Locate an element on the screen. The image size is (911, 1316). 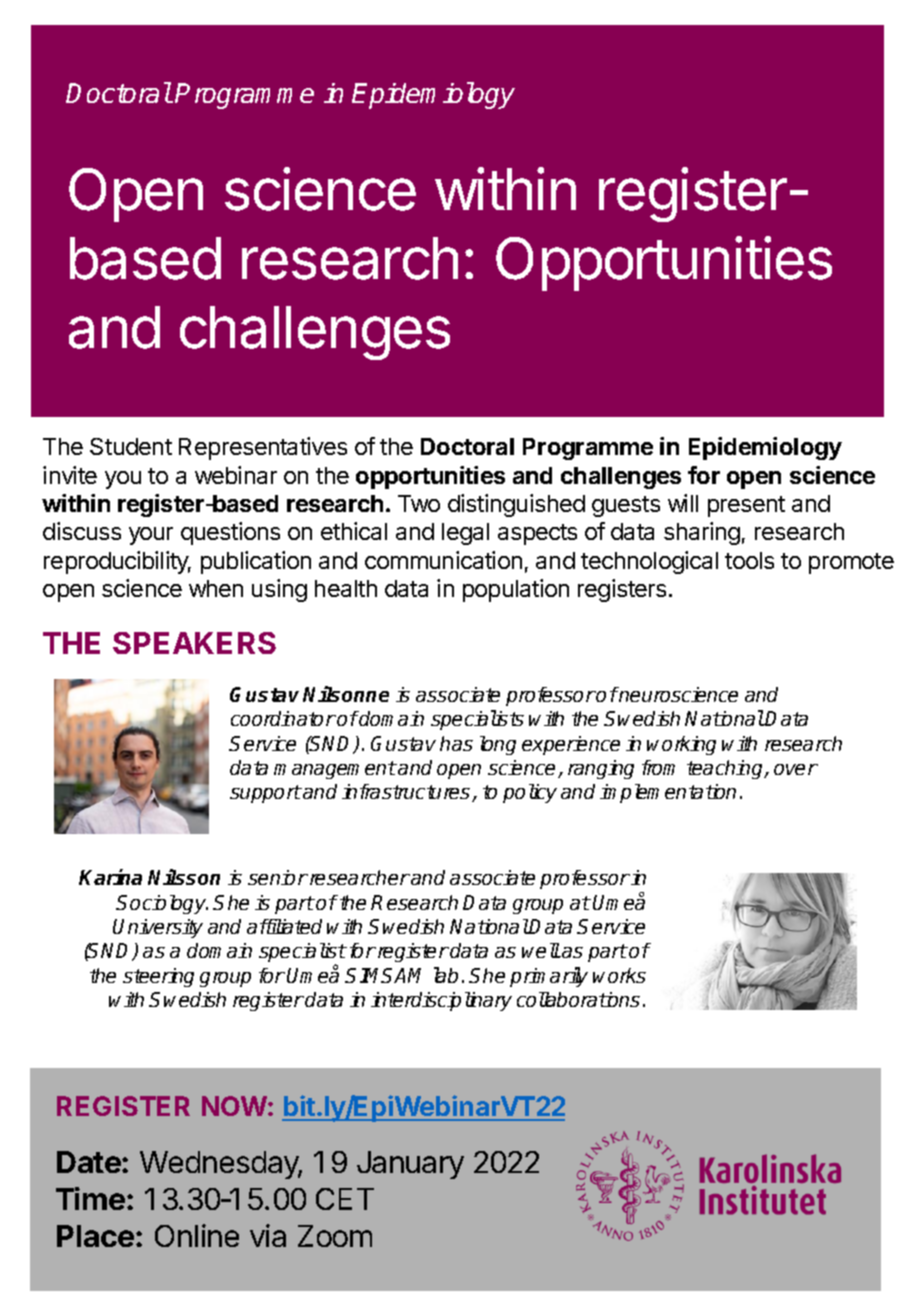
collaborations is located at coordinates (578, 999).
